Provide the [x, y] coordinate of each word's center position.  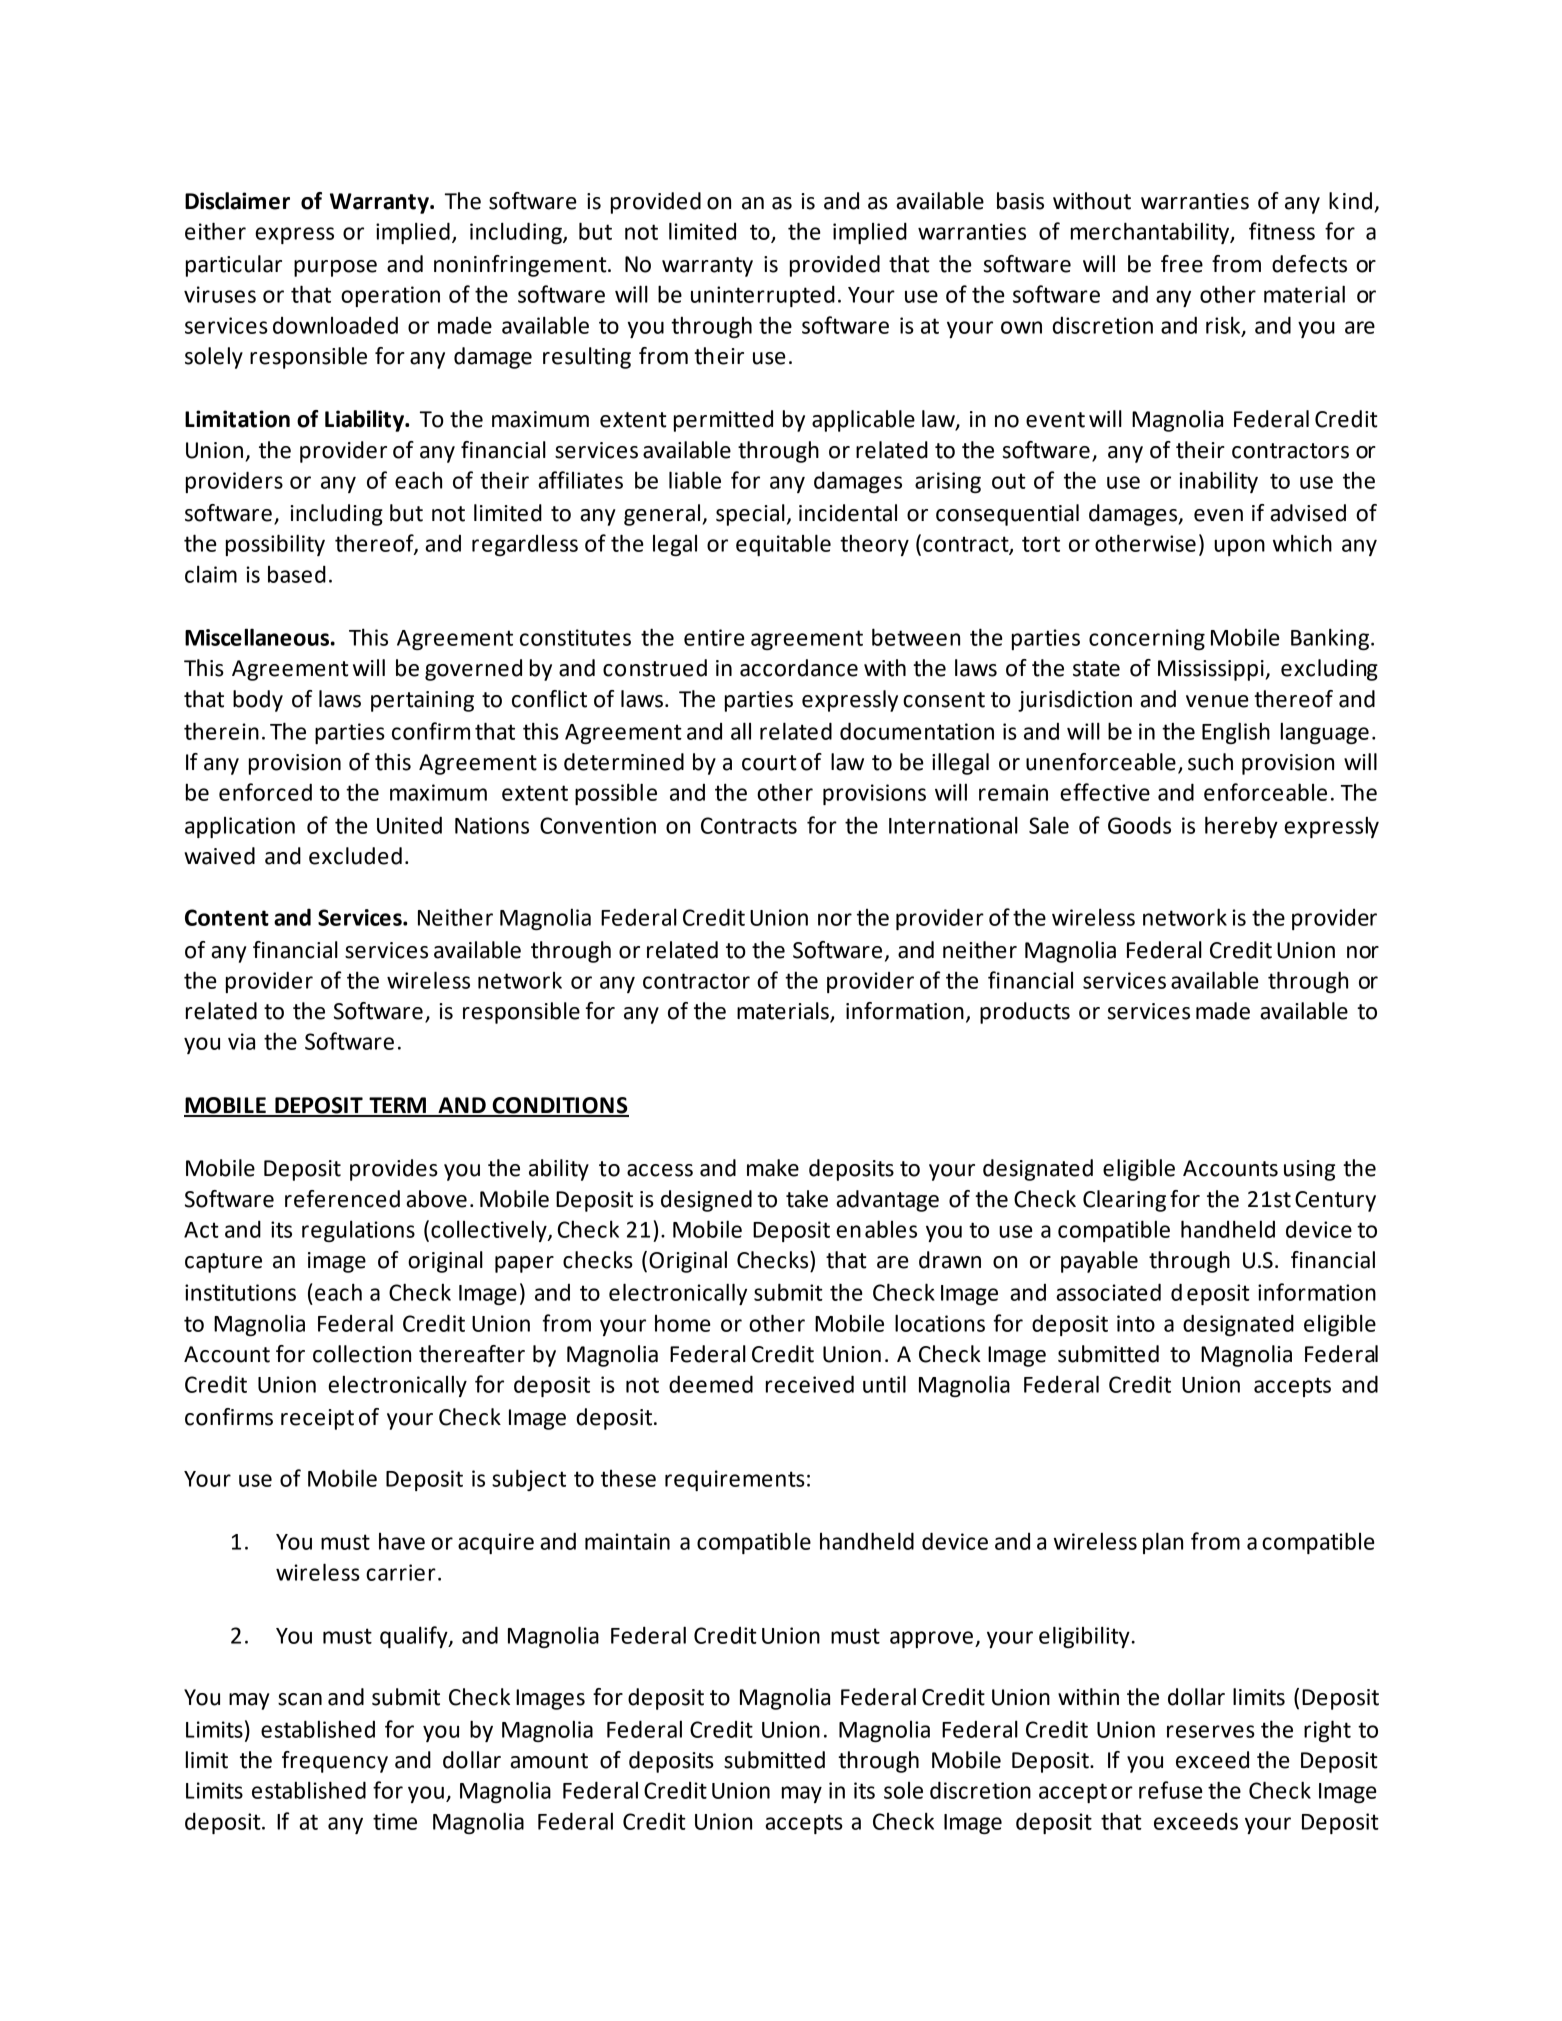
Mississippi [1212, 670]
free [1182, 264]
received [810, 1384]
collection [362, 1354]
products [1025, 1013]
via [241, 1041]
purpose [335, 268]
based [297, 574]
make [773, 1168]
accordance [799, 668]
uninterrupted [763, 296]
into [1136, 1323]
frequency [335, 1762]
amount [549, 1761]
